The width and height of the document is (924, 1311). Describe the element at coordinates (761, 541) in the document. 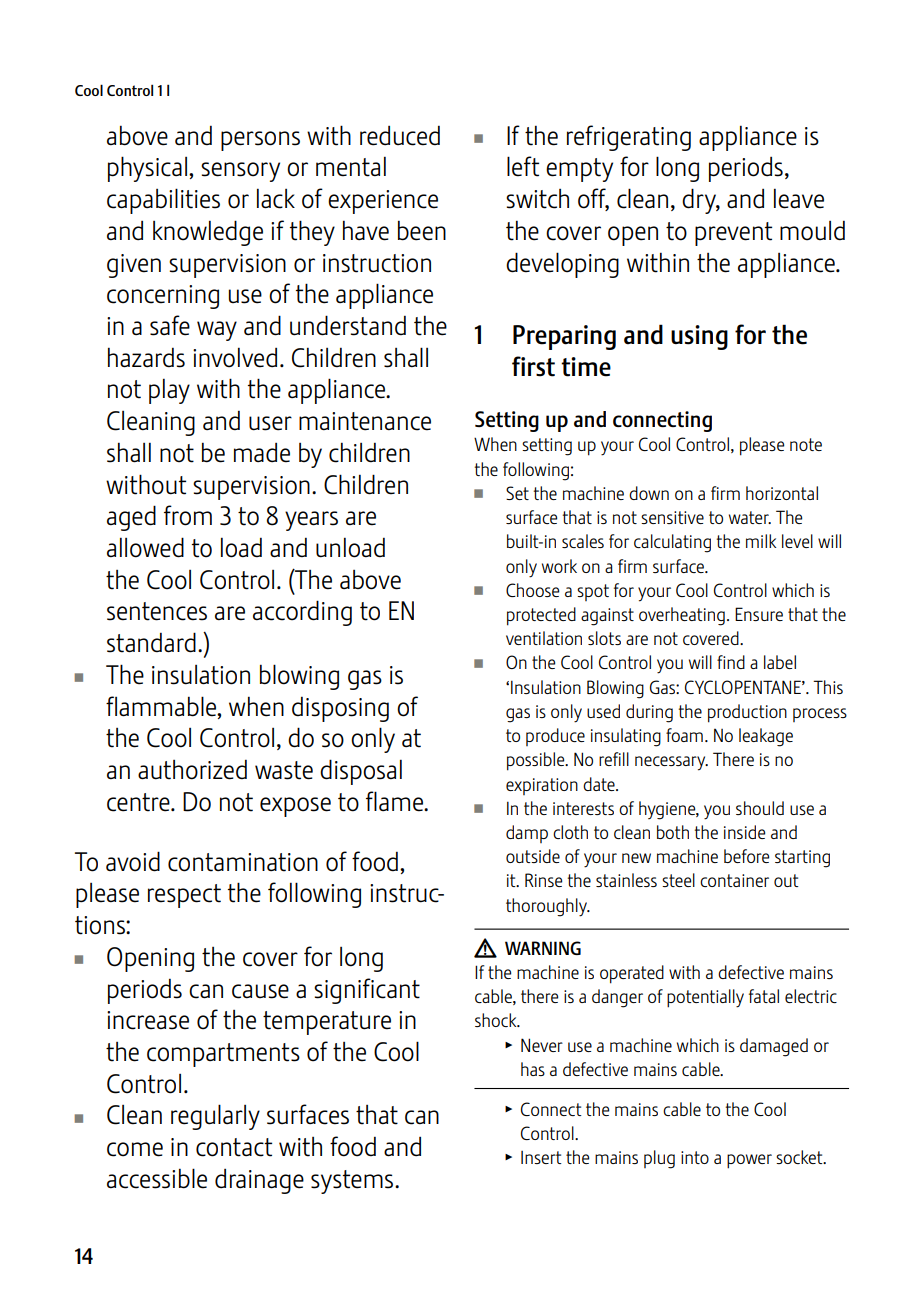

I see `milk` at that location.
